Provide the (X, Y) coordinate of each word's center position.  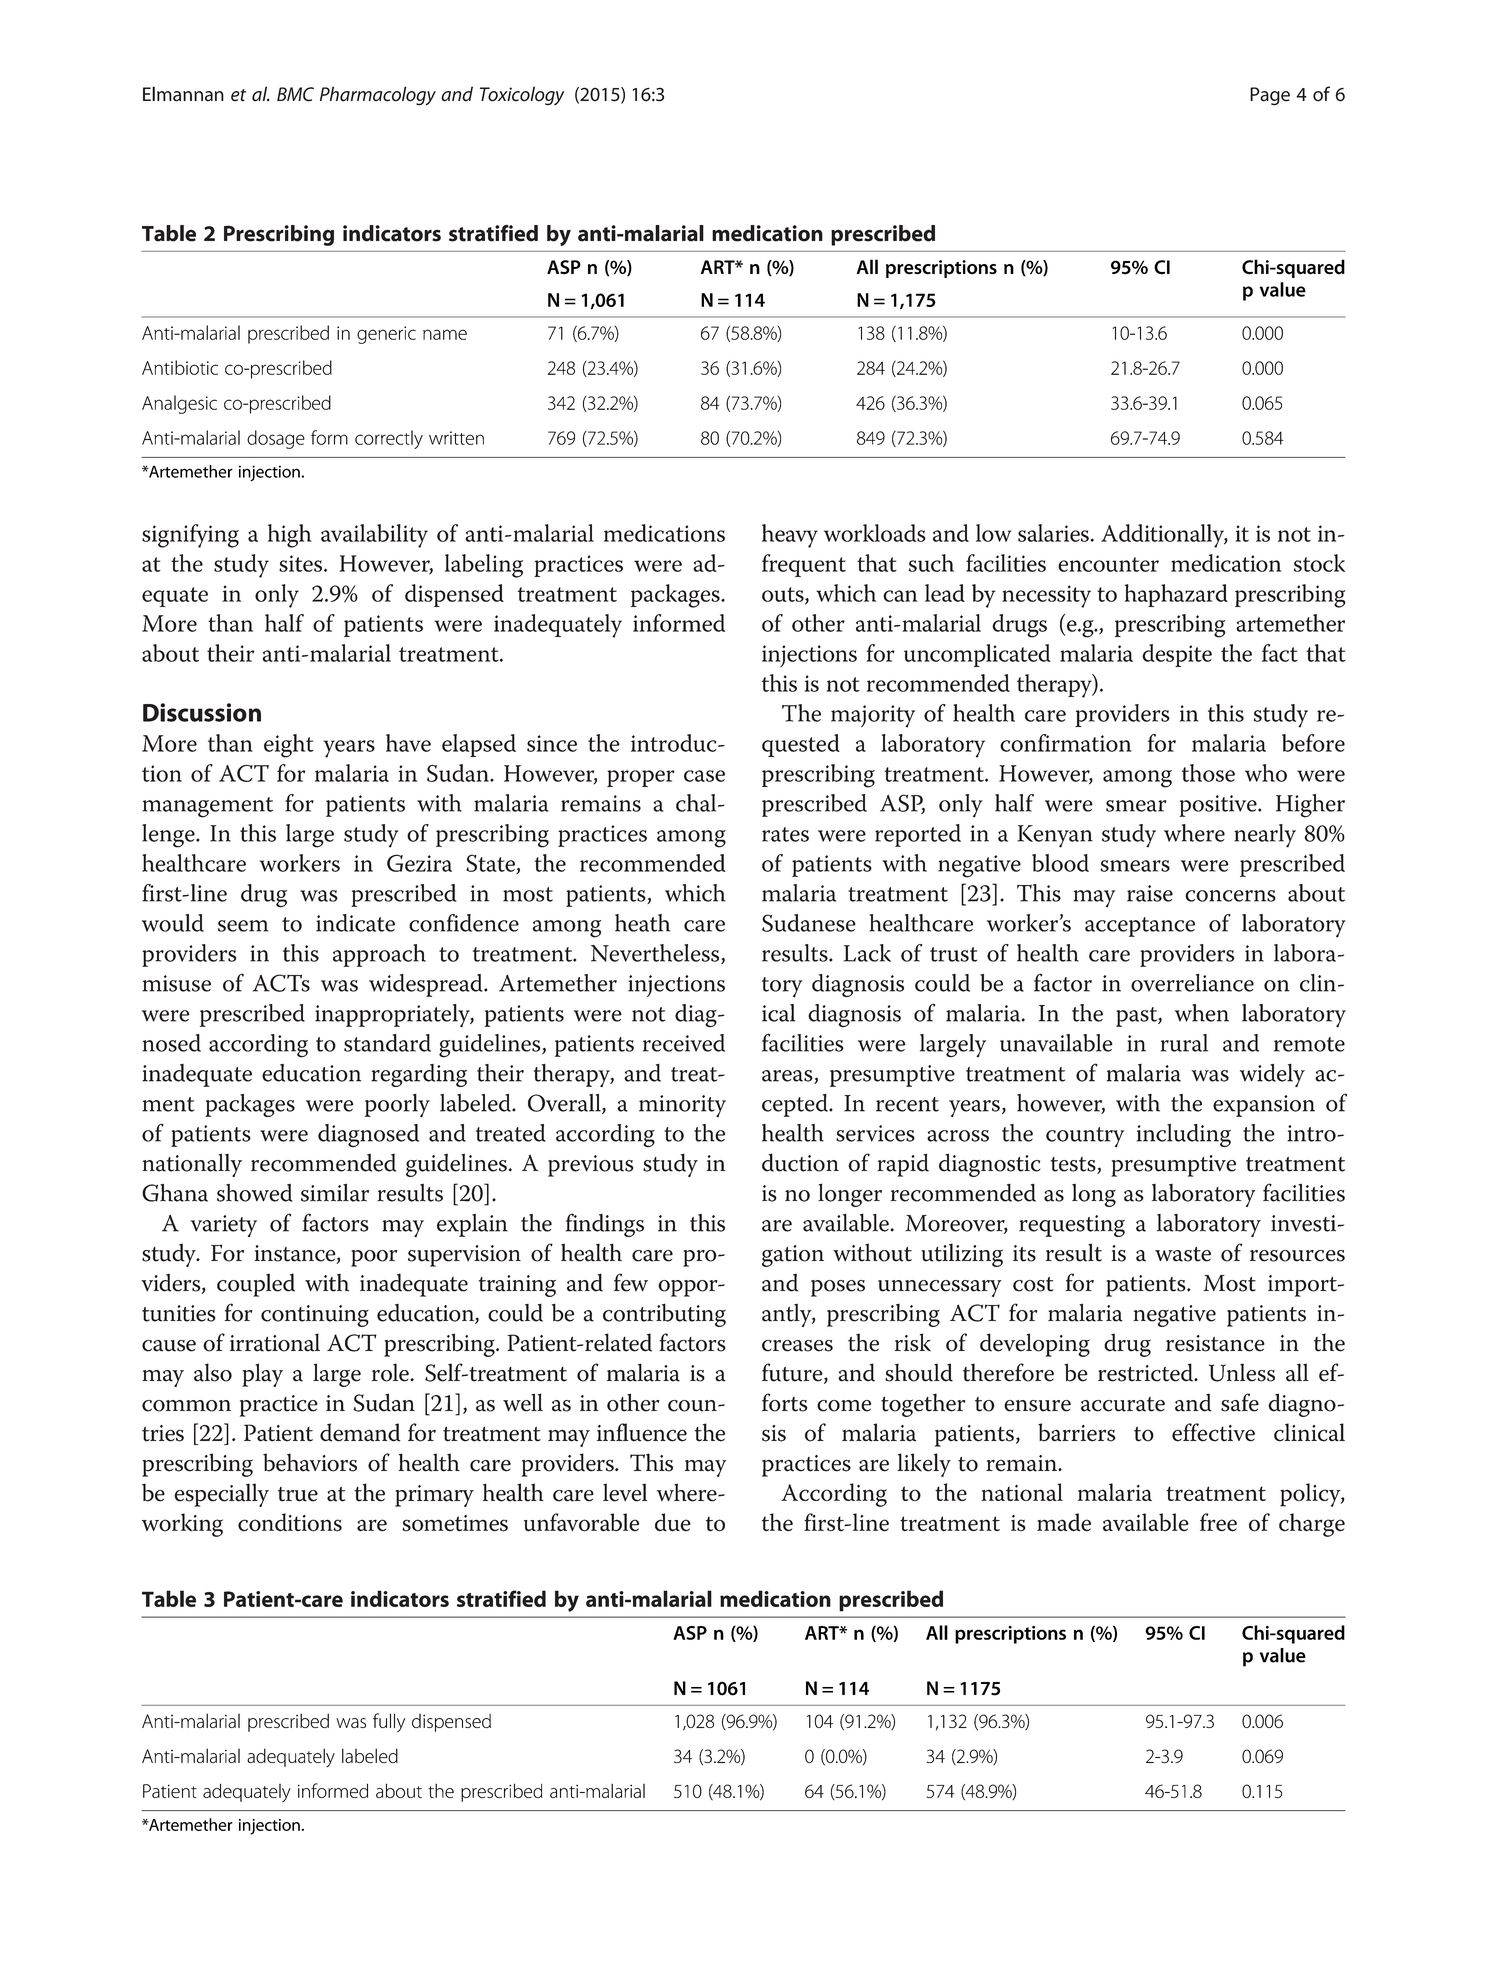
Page (1270, 96)
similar (335, 1192)
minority (682, 1106)
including (1184, 1135)
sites (302, 563)
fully (389, 1723)
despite (1177, 655)
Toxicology (522, 95)
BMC (295, 94)
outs (784, 595)
